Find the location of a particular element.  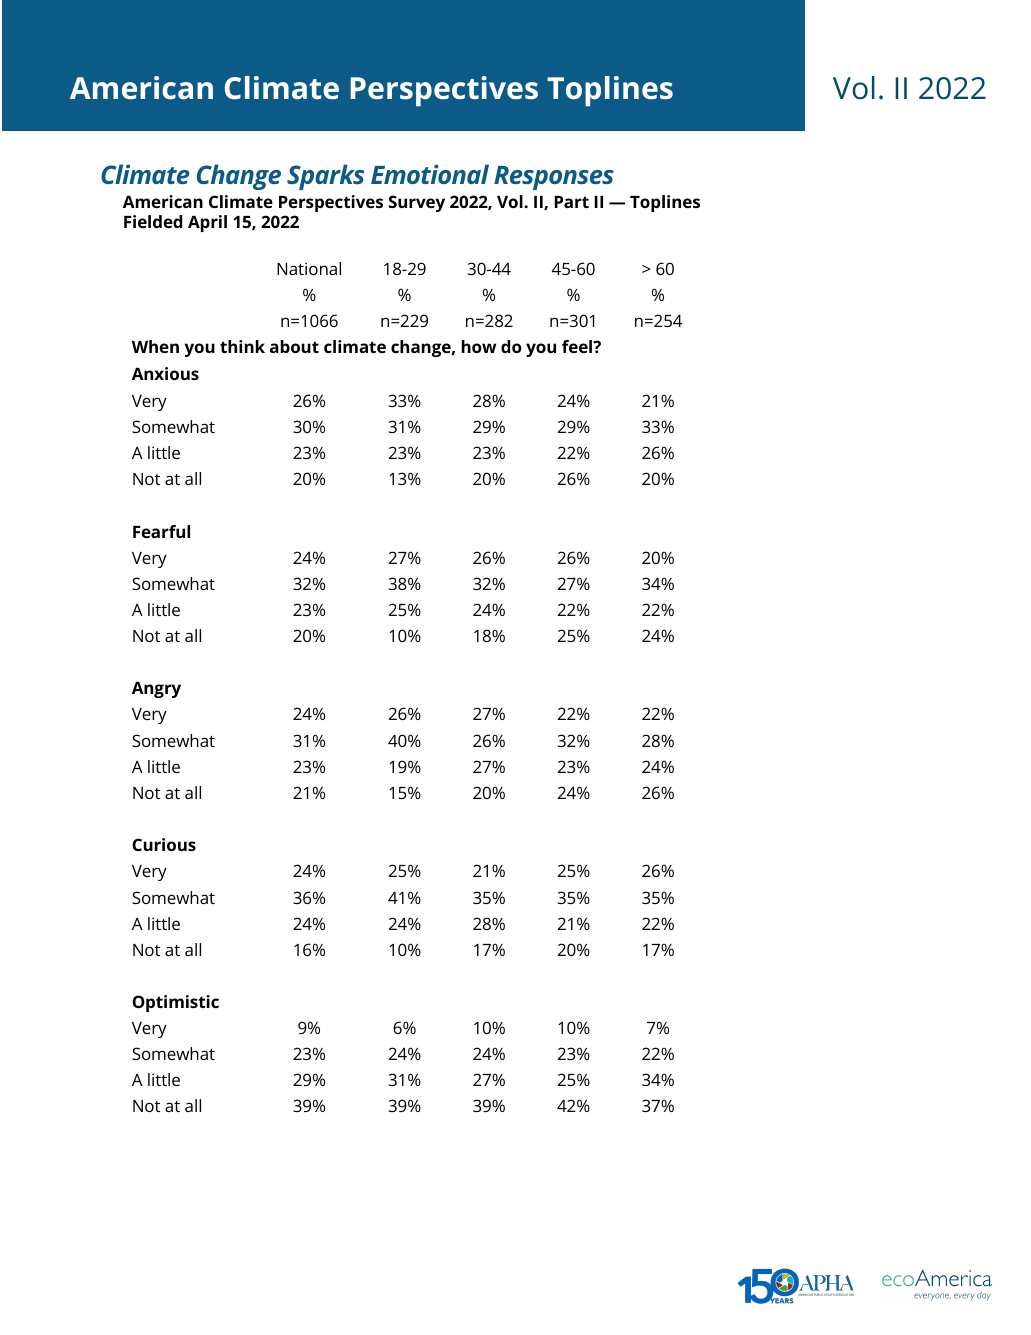

Responses is located at coordinates (554, 178).
